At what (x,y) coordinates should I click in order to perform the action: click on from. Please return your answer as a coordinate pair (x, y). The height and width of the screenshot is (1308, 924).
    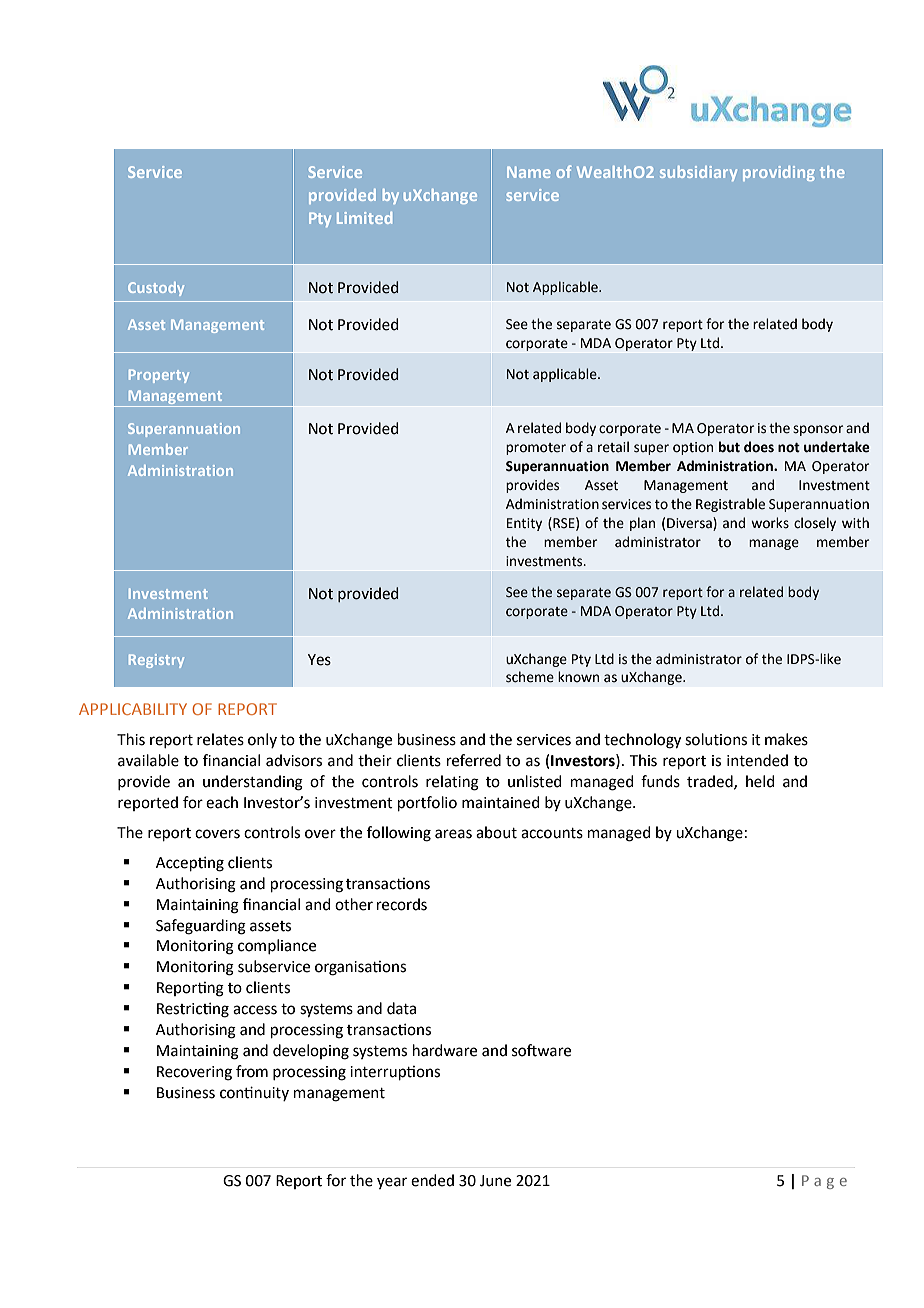
    Looking at the image, I should click on (252, 1071).
